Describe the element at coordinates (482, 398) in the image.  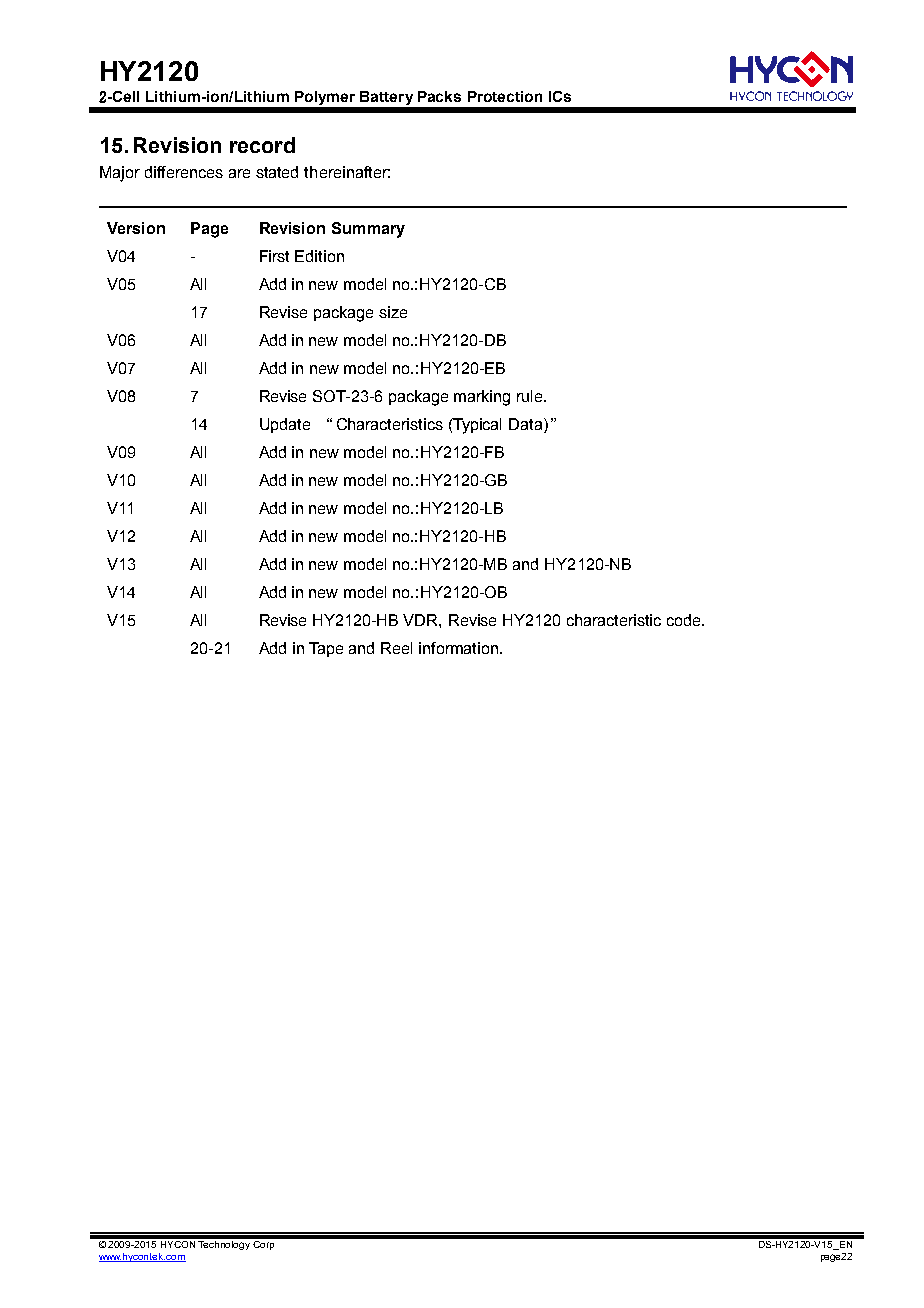
I see `marking` at that location.
